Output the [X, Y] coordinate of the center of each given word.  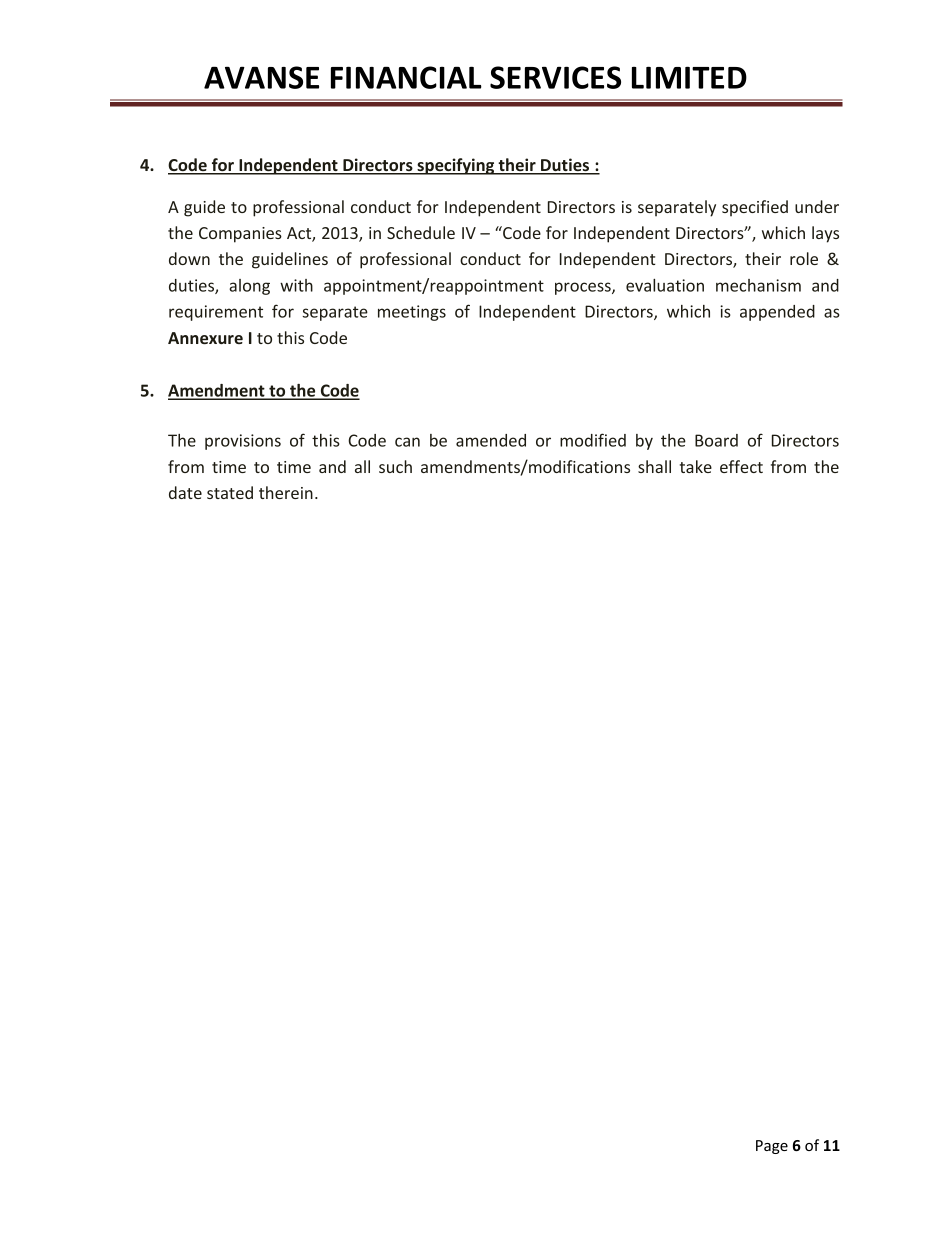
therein [286, 492]
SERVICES [555, 77]
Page [772, 1147]
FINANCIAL [406, 77]
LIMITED [689, 77]
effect [741, 466]
